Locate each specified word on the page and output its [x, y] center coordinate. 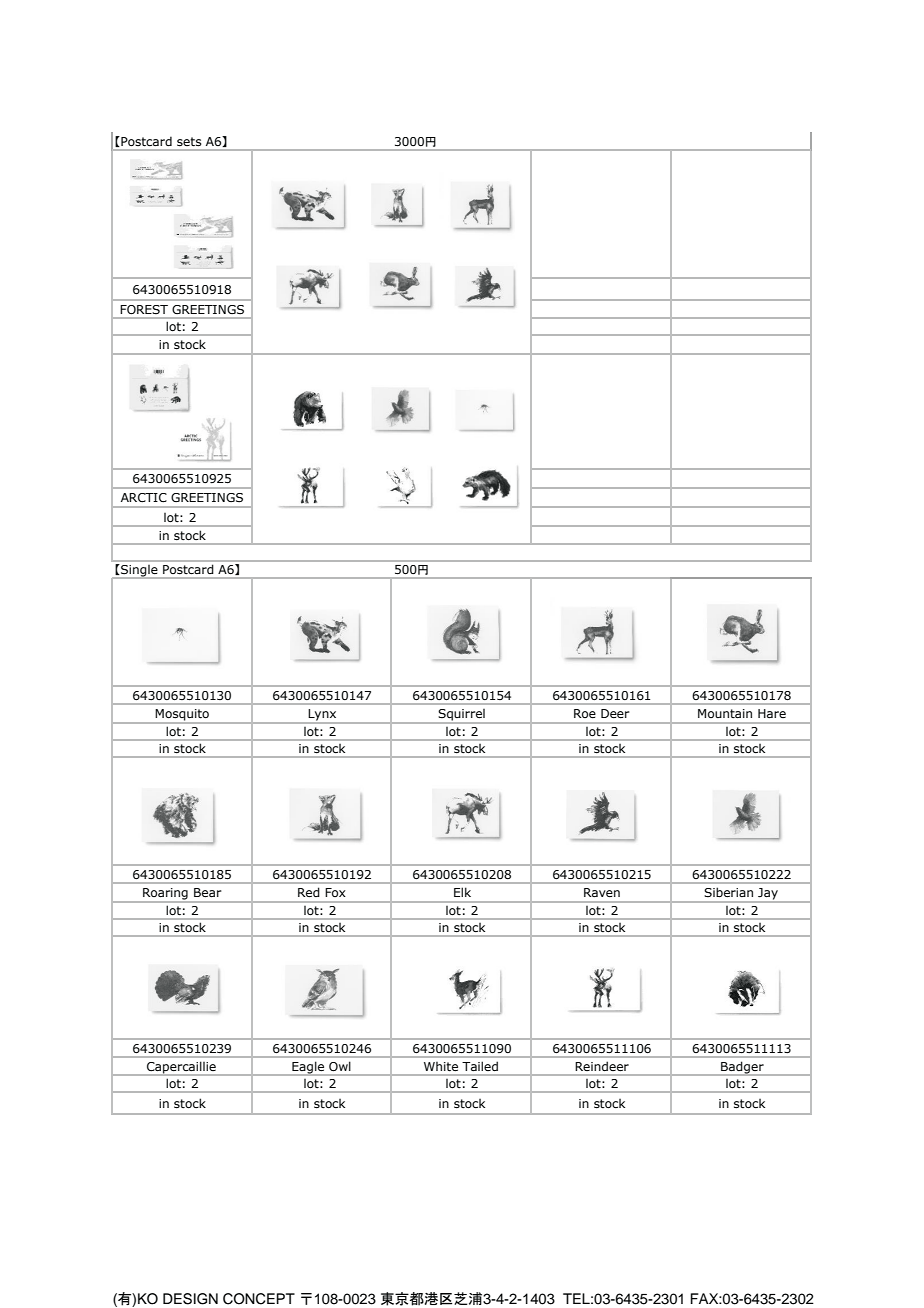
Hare [772, 713]
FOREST [144, 309]
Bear [208, 892]
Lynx [323, 716]
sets [189, 141]
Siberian [728, 892]
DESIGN [190, 1299]
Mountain [725, 713]
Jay [768, 895]
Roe [585, 713]
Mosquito [182, 716]
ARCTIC [144, 498]
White [441, 1066]
